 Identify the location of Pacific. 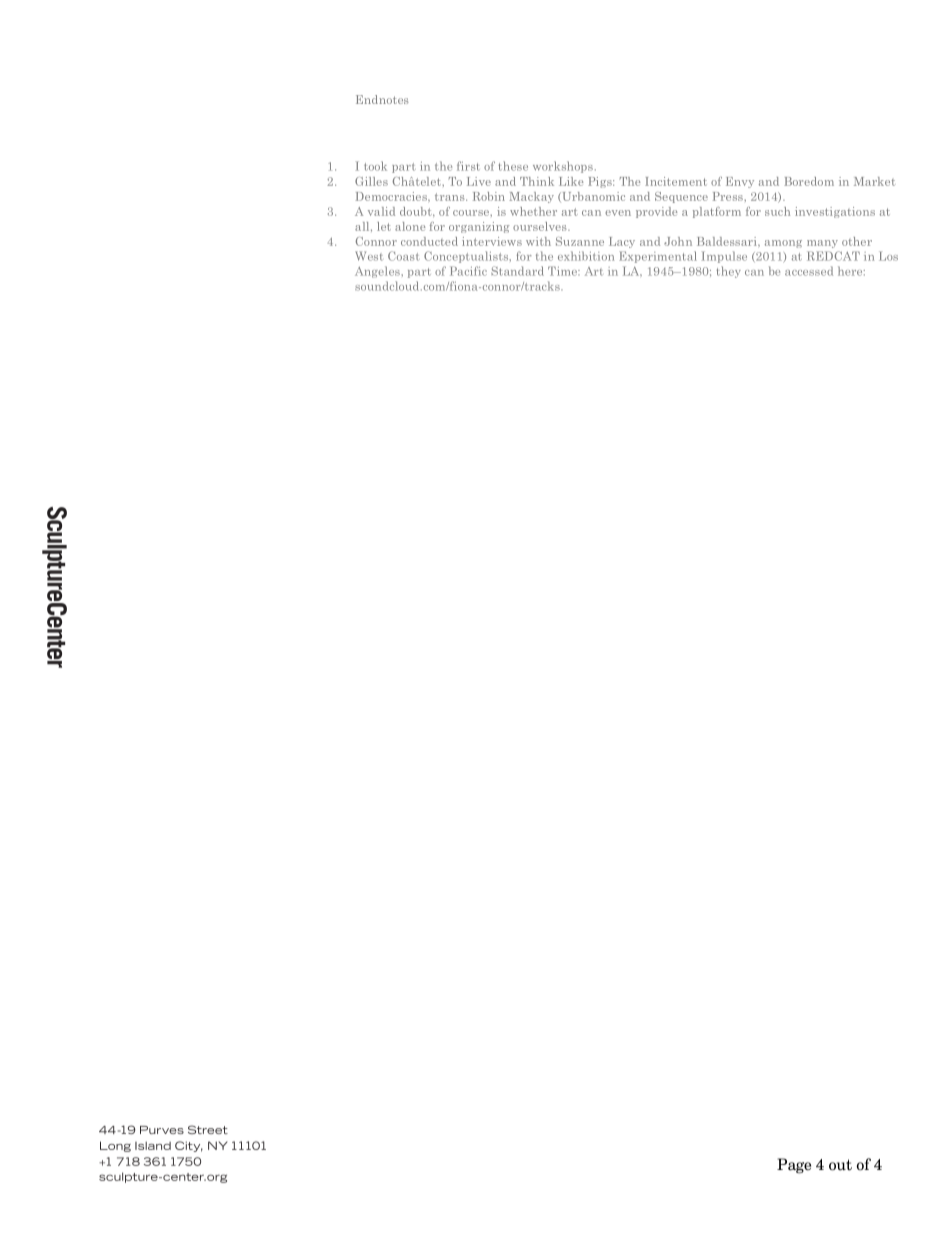
(468, 271).
